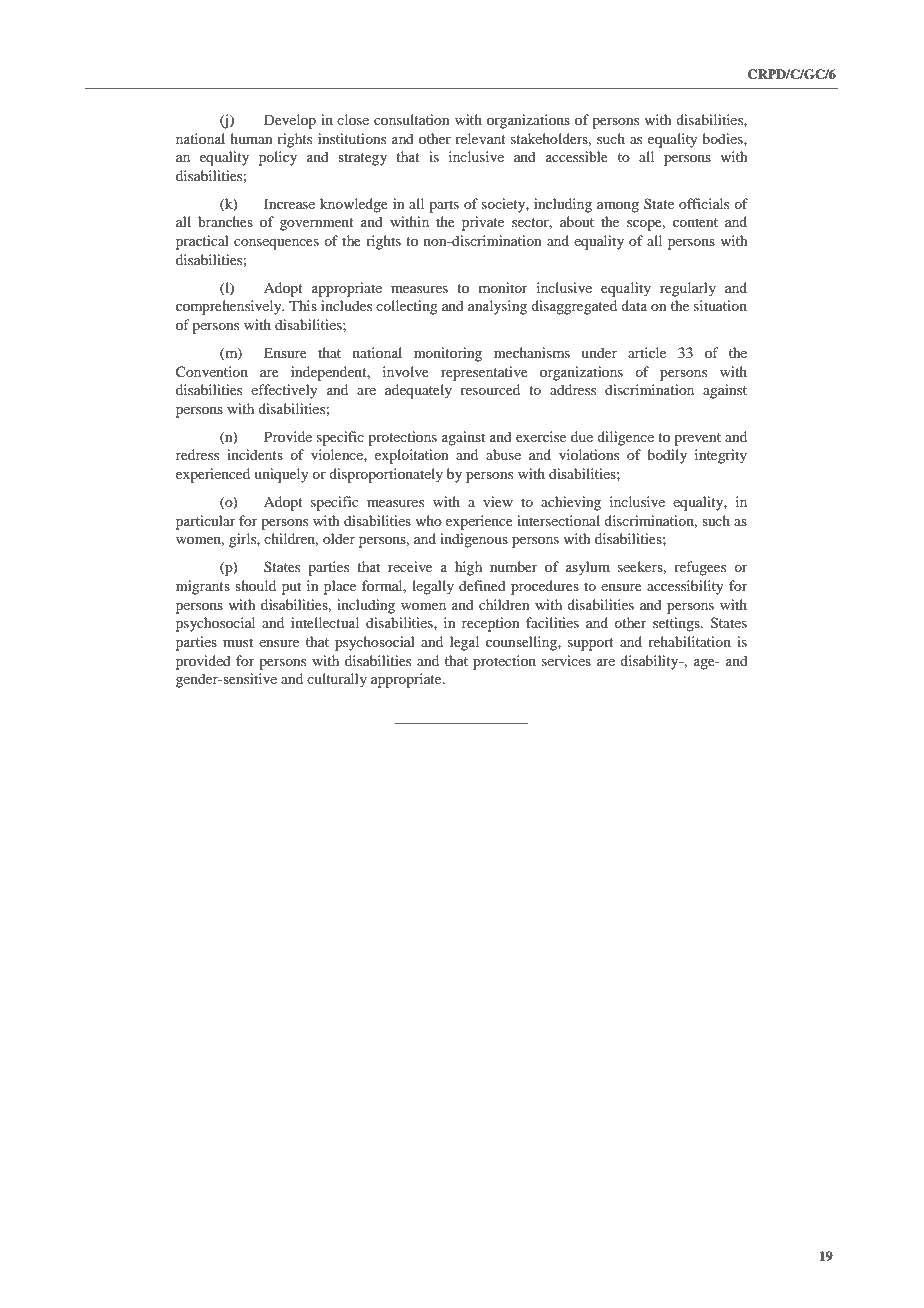 This screenshot has width=924, height=1308. Describe the element at coordinates (238, 642) in the screenshot. I see `must` at that location.
